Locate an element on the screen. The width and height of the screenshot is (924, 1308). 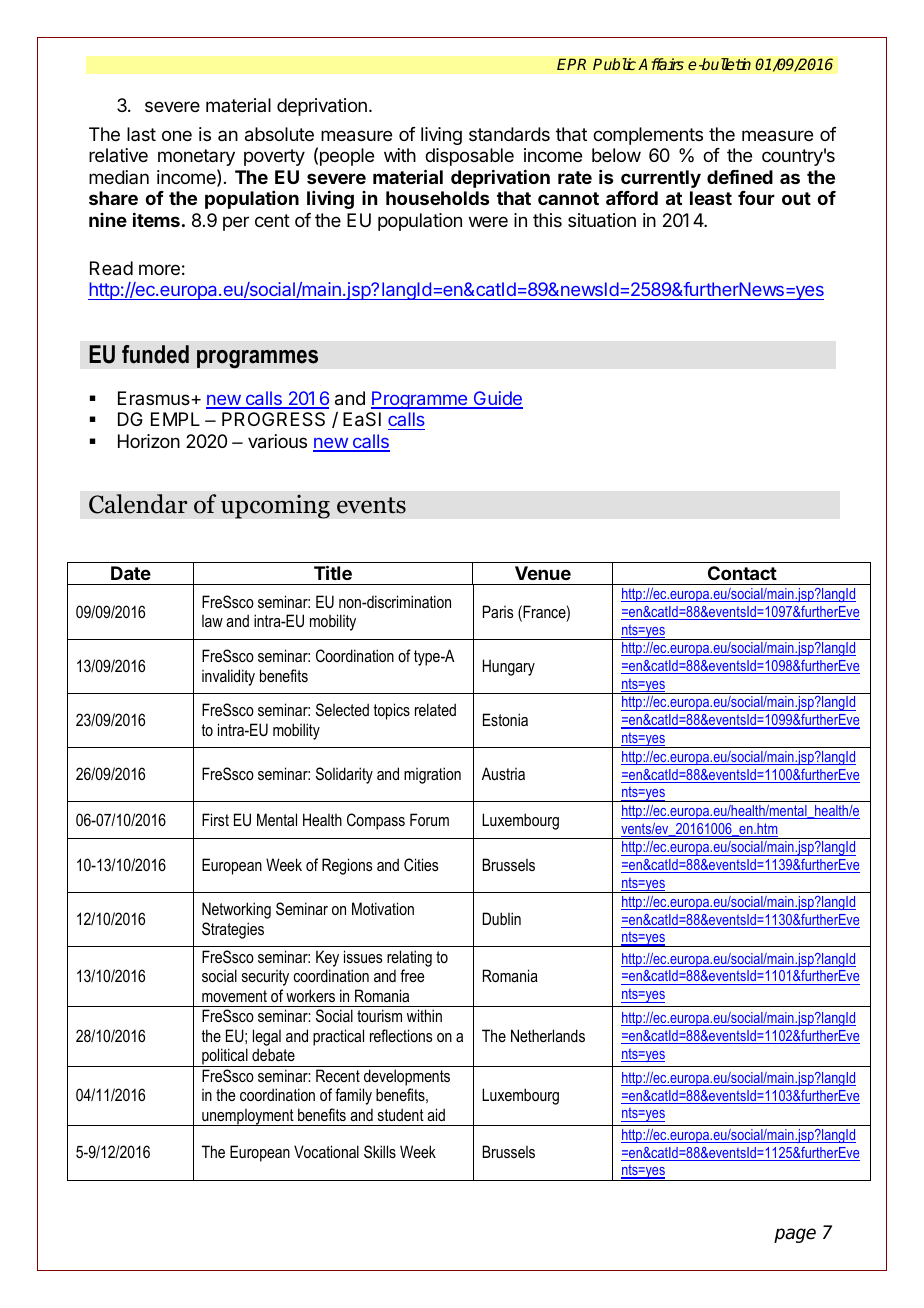
Austria is located at coordinates (503, 773).
